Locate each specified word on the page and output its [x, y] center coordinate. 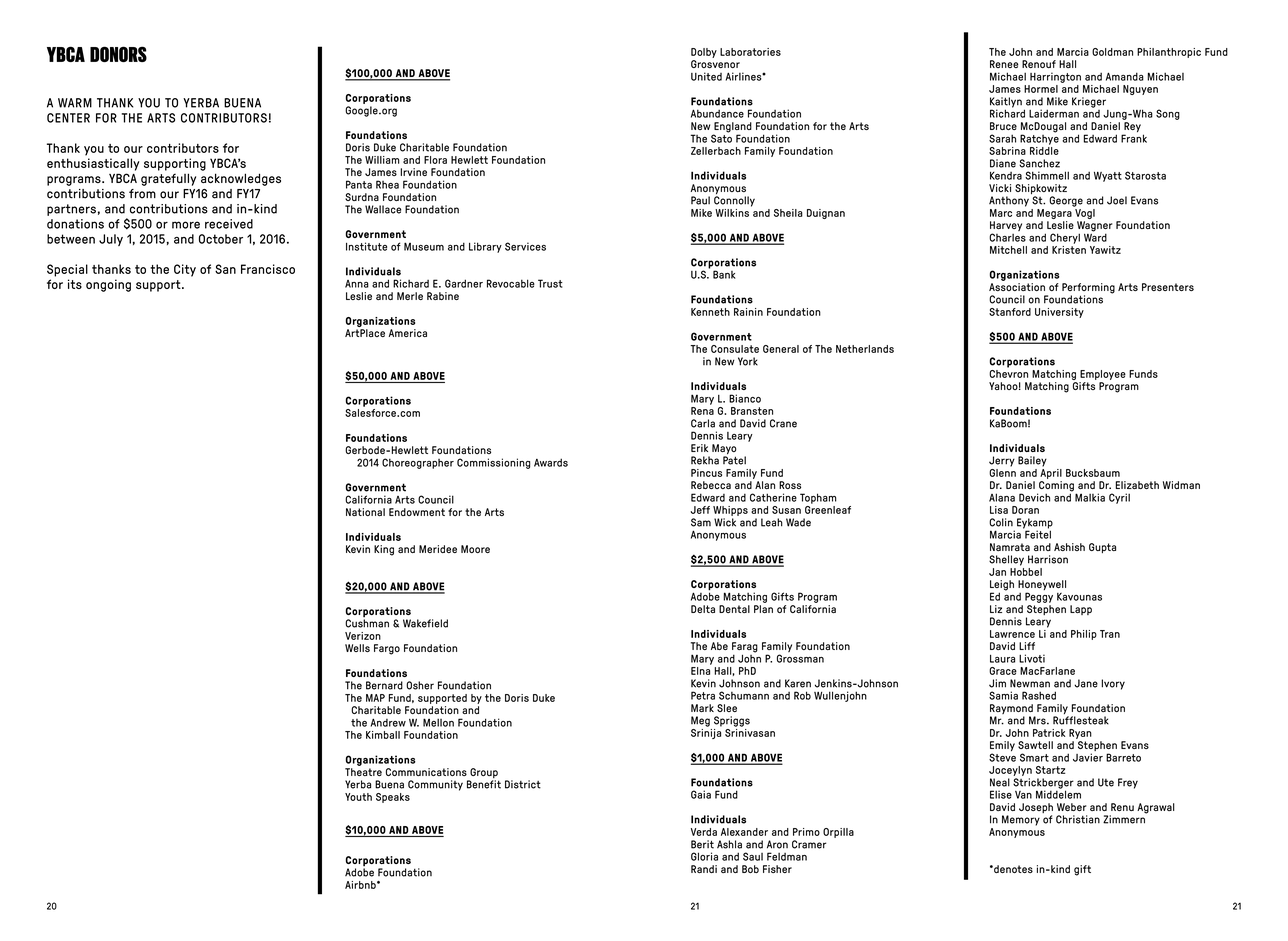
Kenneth [710, 312]
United [706, 76]
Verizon [363, 636]
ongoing [108, 285]
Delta [703, 609]
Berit [702, 844]
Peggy [1039, 597]
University [1059, 313]
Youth [358, 797]
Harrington [1055, 77]
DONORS [118, 54]
